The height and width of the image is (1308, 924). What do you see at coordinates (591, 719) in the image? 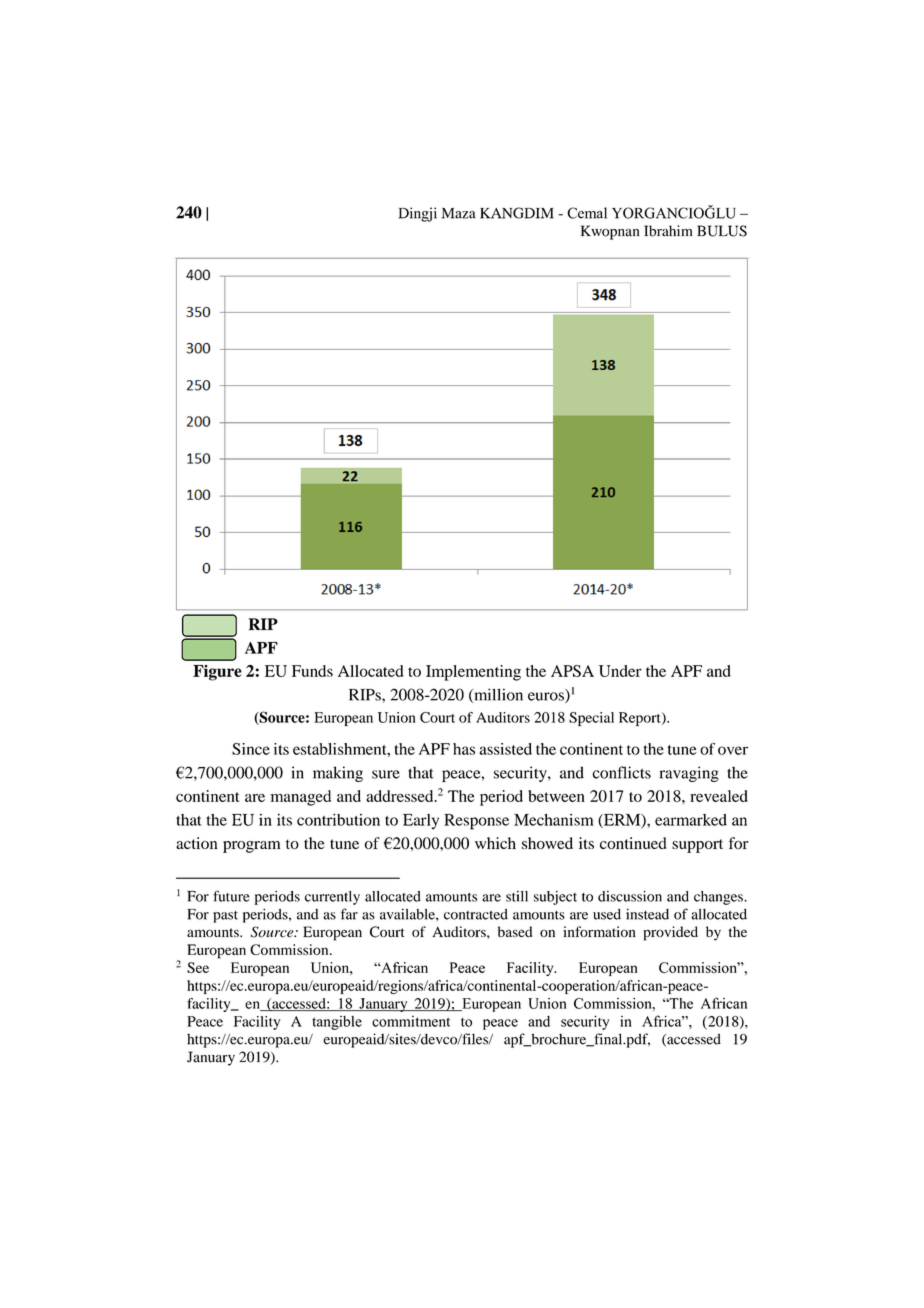
I see `Special` at bounding box center [591, 719].
